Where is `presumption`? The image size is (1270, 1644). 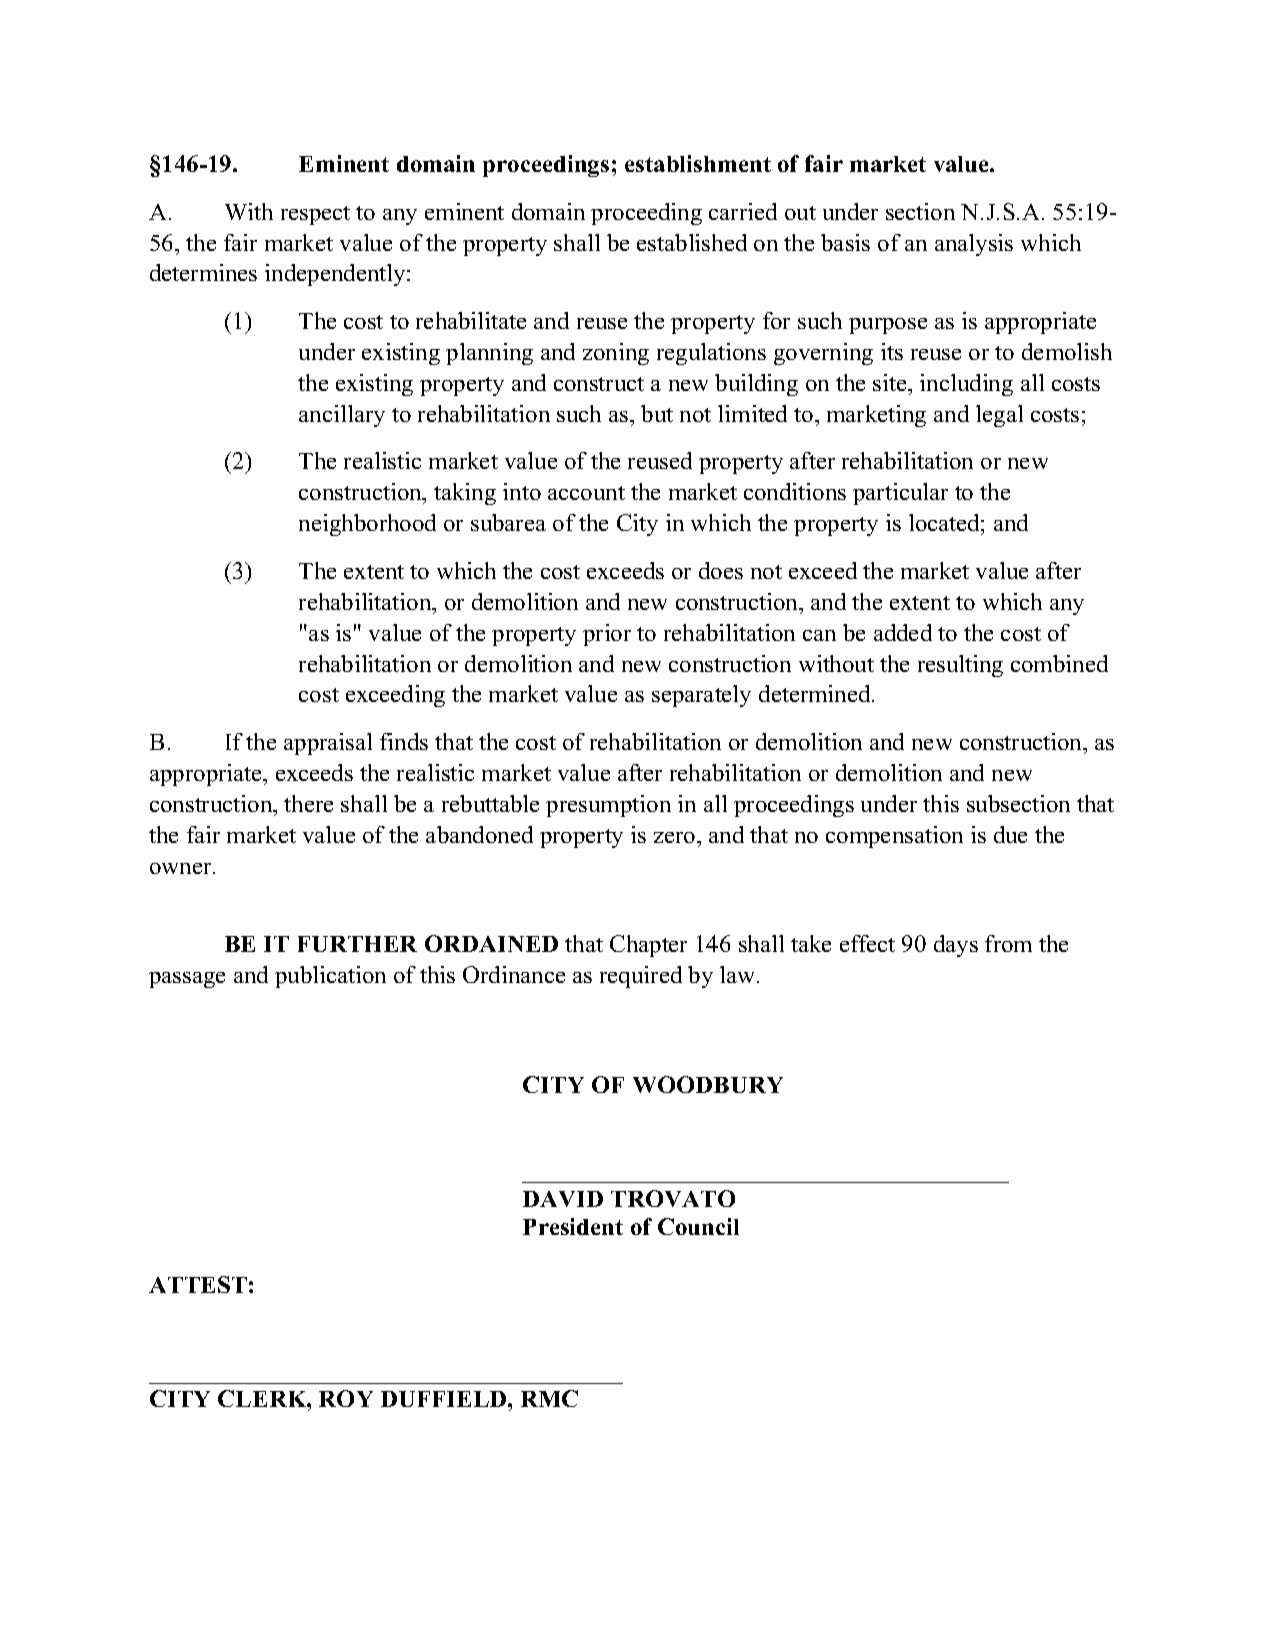 presumption is located at coordinates (608, 806).
